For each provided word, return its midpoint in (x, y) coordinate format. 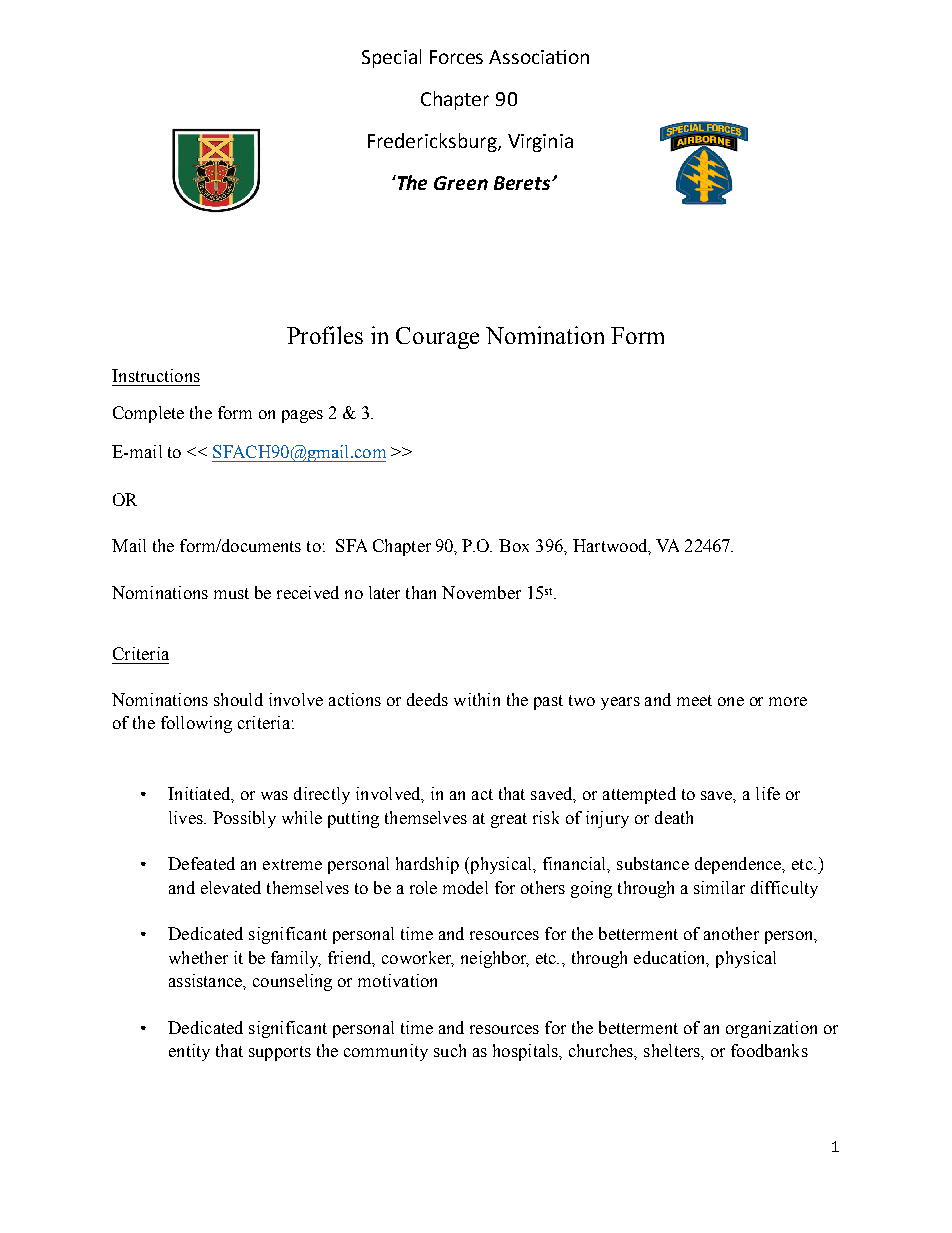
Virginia (540, 143)
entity (189, 1052)
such (450, 1050)
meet (694, 700)
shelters (673, 1050)
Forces (456, 57)
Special (391, 58)
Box (514, 545)
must (231, 593)
